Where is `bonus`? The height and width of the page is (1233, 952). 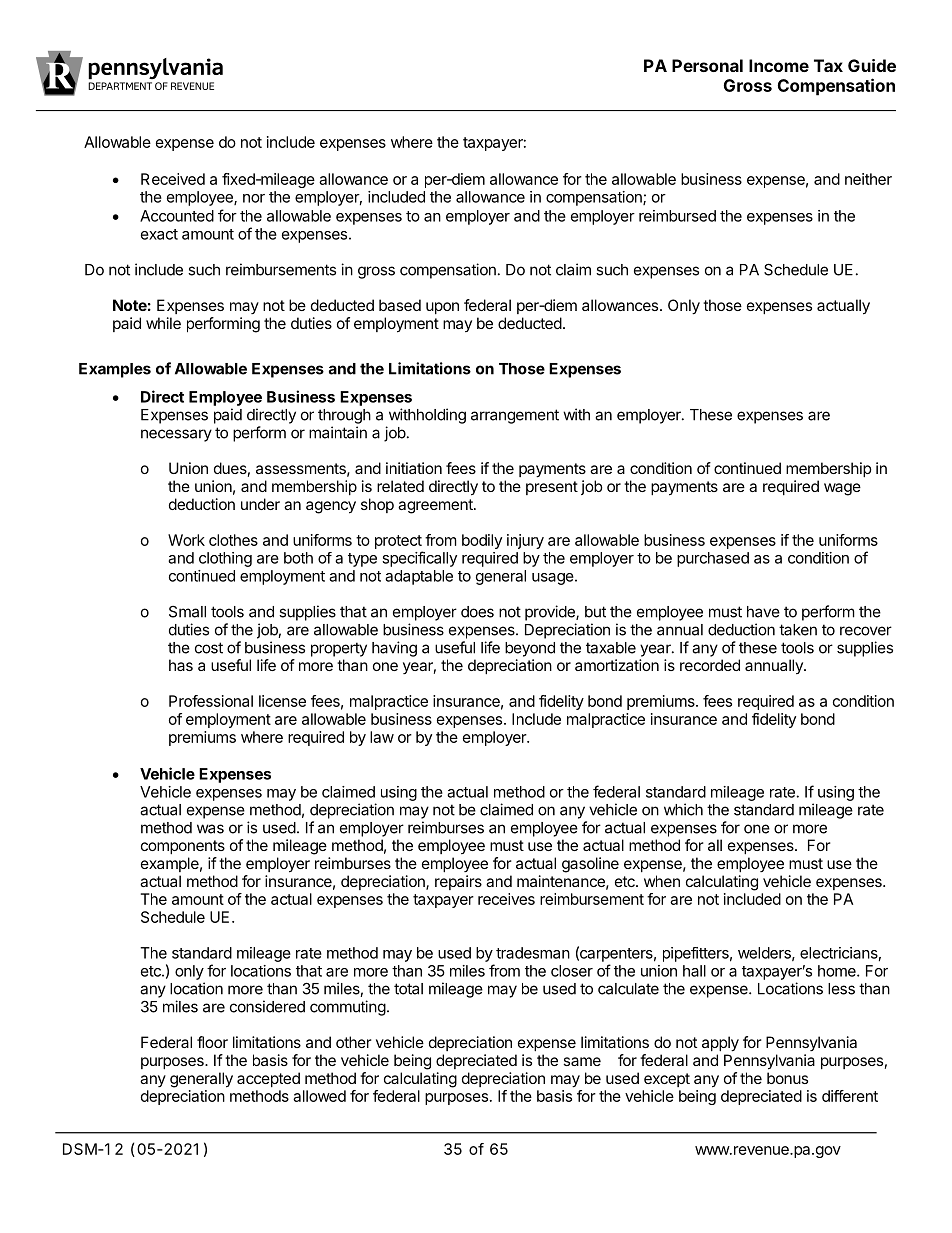
bonus is located at coordinates (787, 1078).
